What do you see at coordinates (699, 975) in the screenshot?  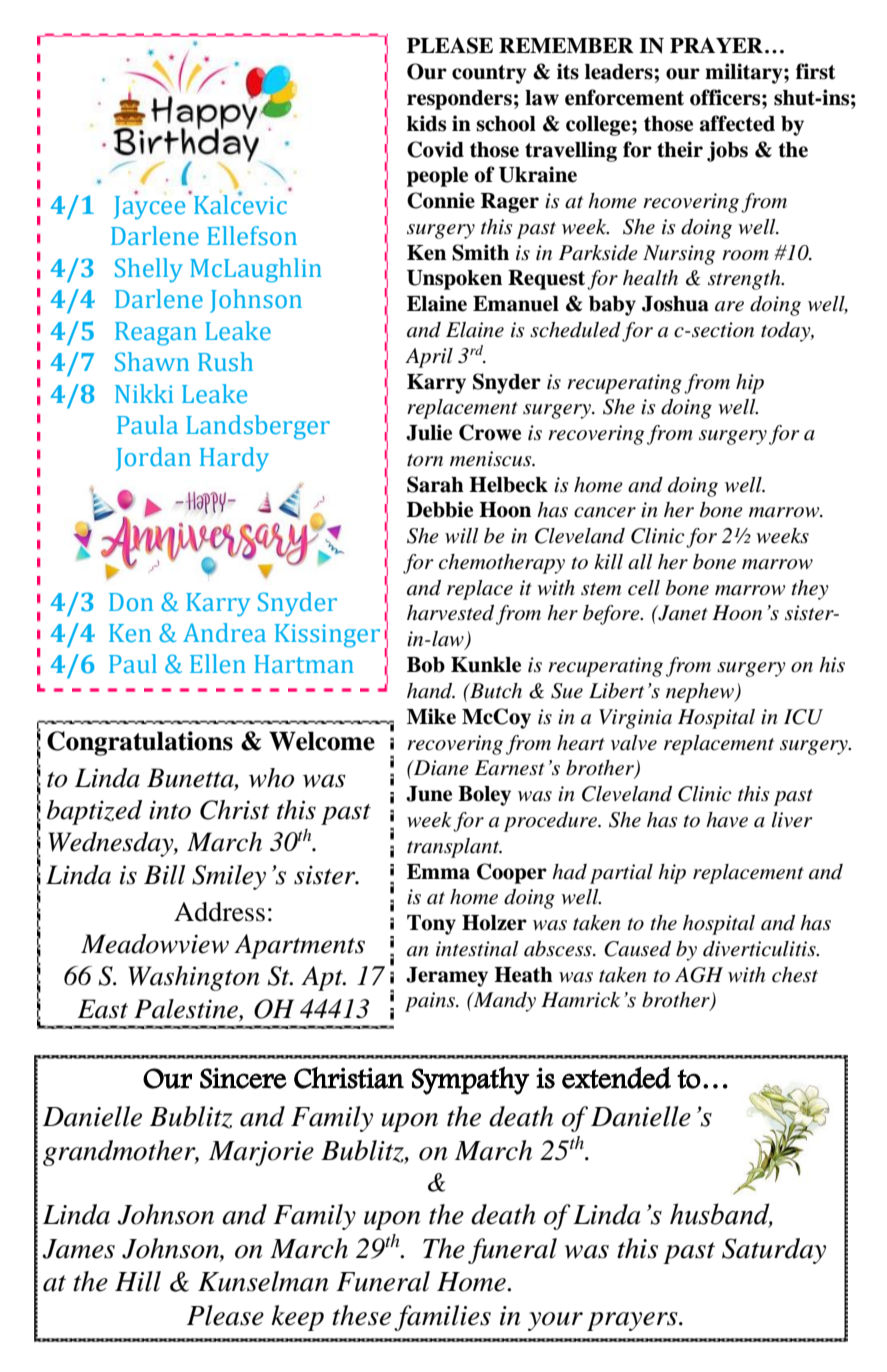 I see `AGH` at bounding box center [699, 975].
